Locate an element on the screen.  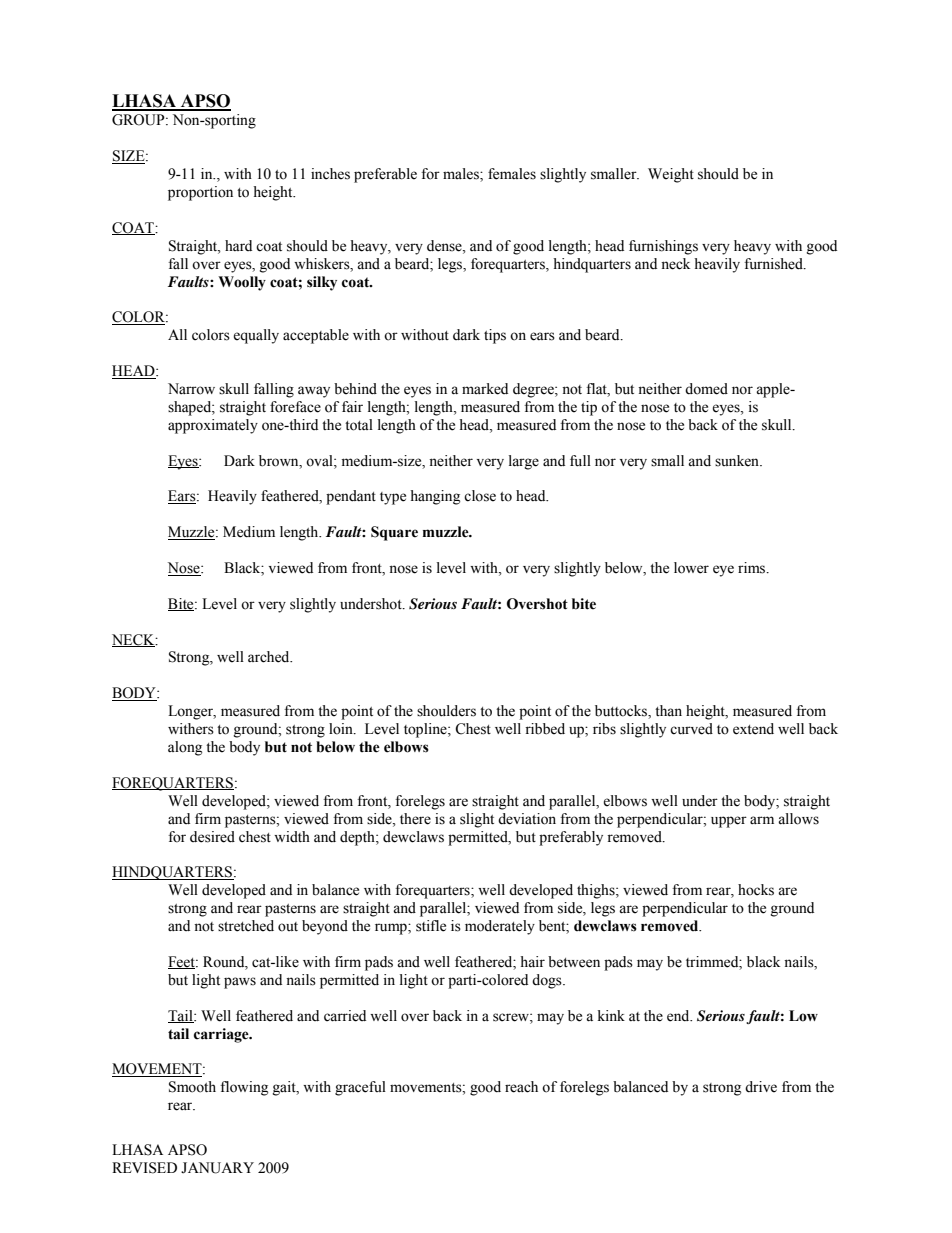
JANUARY is located at coordinates (217, 1168).
